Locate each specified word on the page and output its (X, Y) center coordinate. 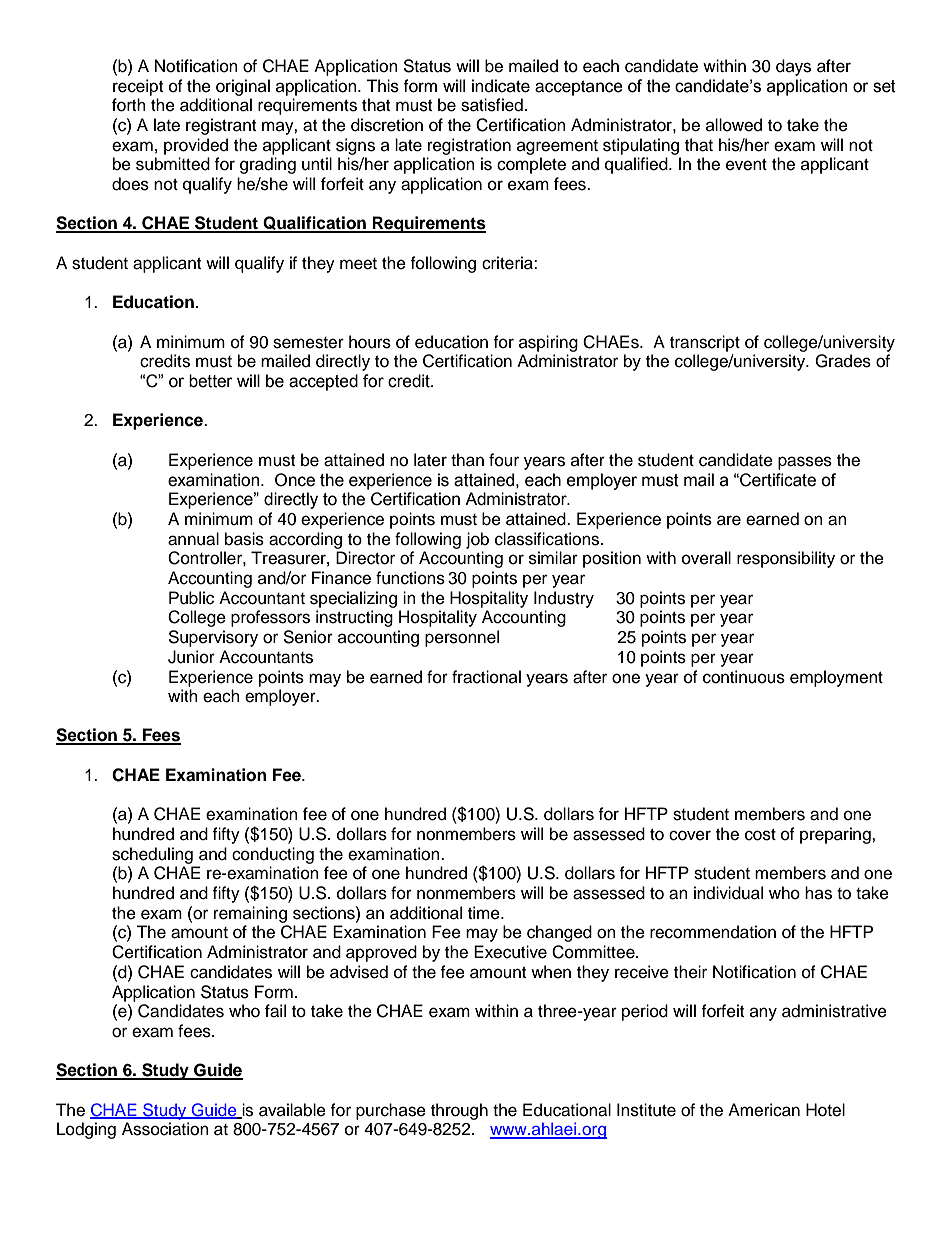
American (764, 1110)
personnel (462, 638)
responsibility (786, 559)
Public (191, 598)
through (459, 1111)
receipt (138, 87)
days (793, 67)
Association (165, 1129)
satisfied (492, 105)
